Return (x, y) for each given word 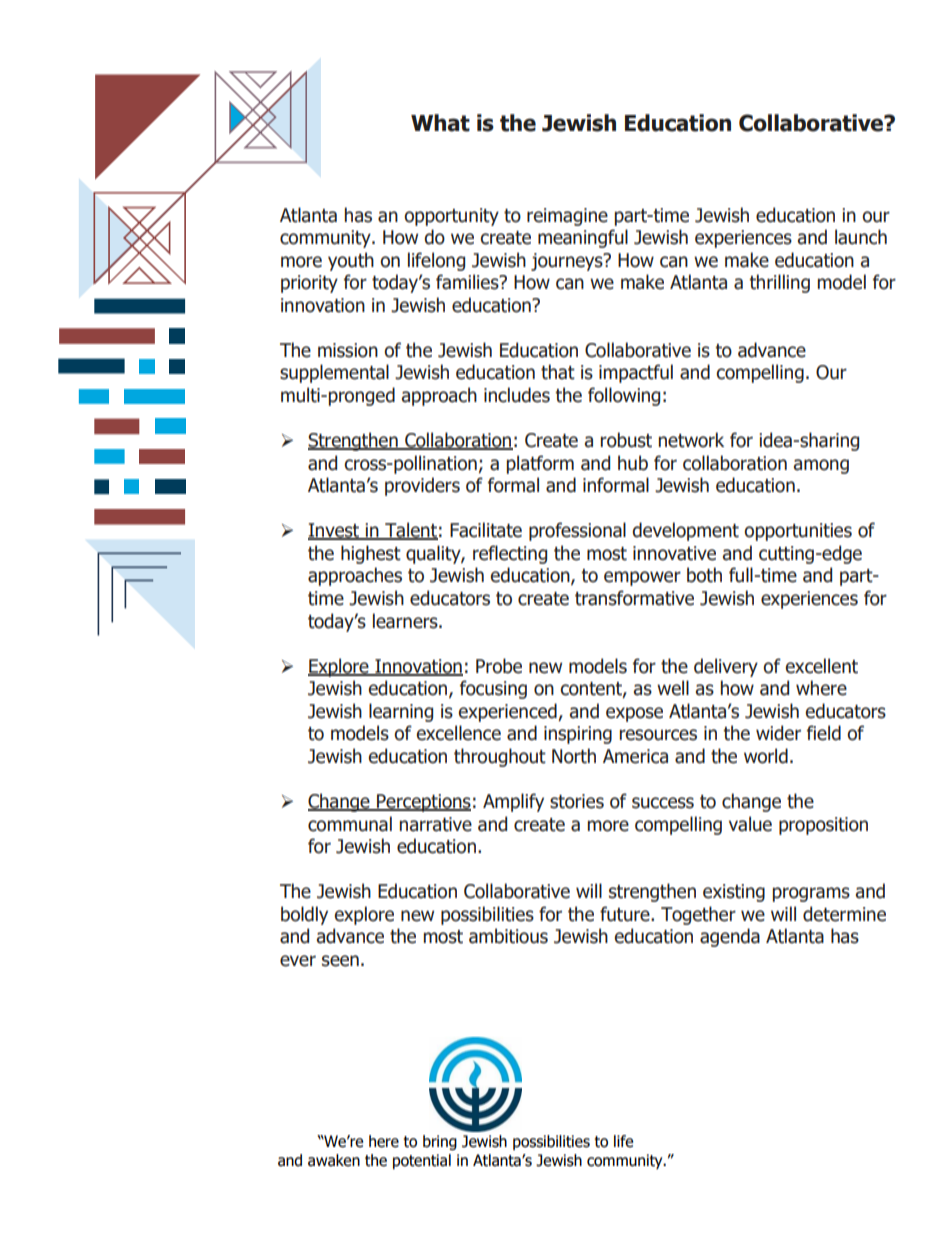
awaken (334, 1160)
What (440, 123)
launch (861, 237)
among (821, 466)
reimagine (567, 217)
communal (350, 824)
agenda (730, 937)
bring (440, 1142)
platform (540, 464)
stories (577, 801)
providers (422, 486)
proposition (823, 826)
